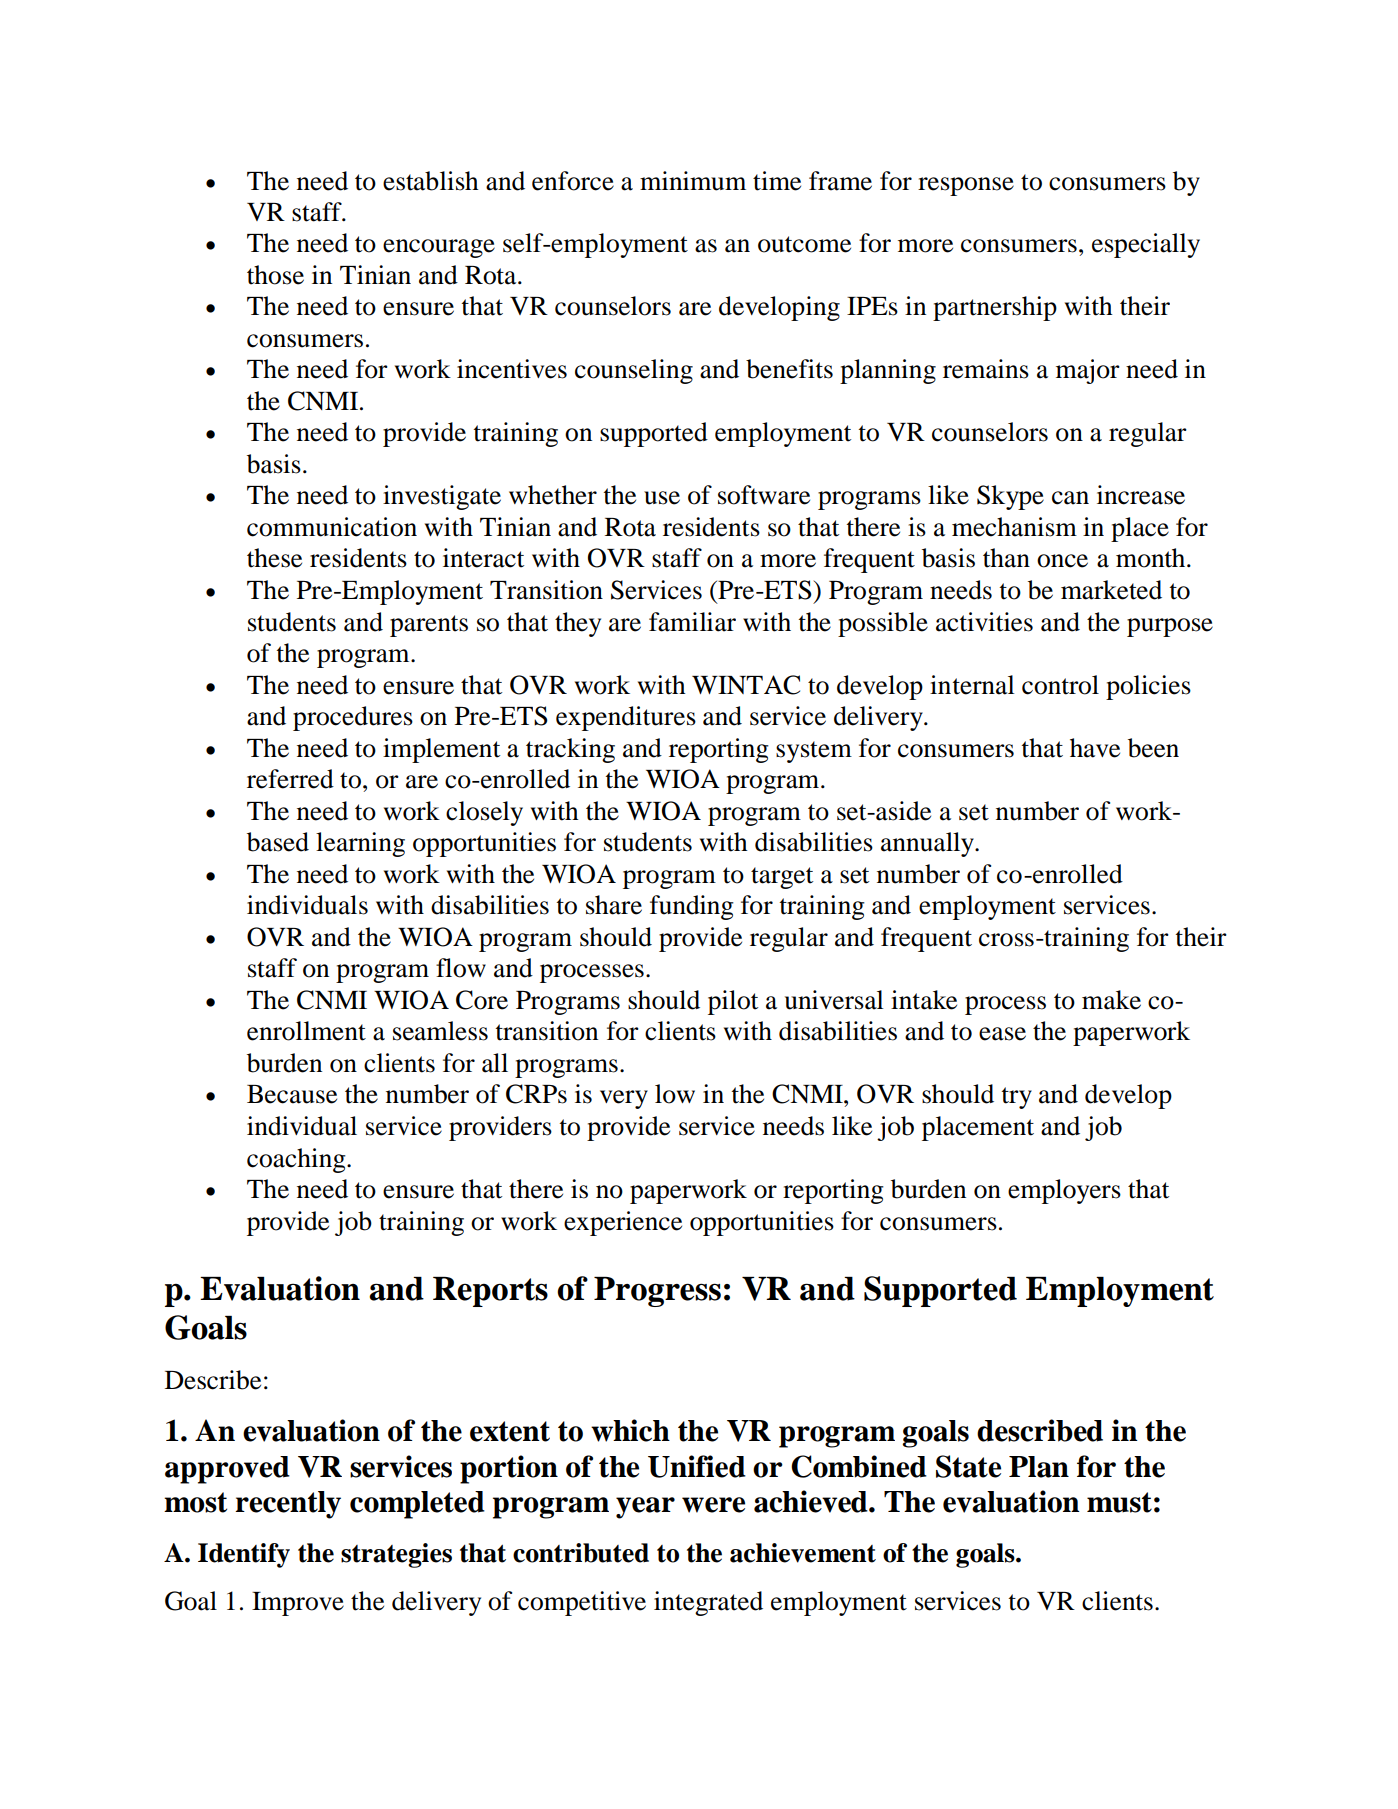 This screenshot has height=1809, width=1398. Describe the element at coordinates (297, 1160) in the screenshot. I see `coaching` at that location.
